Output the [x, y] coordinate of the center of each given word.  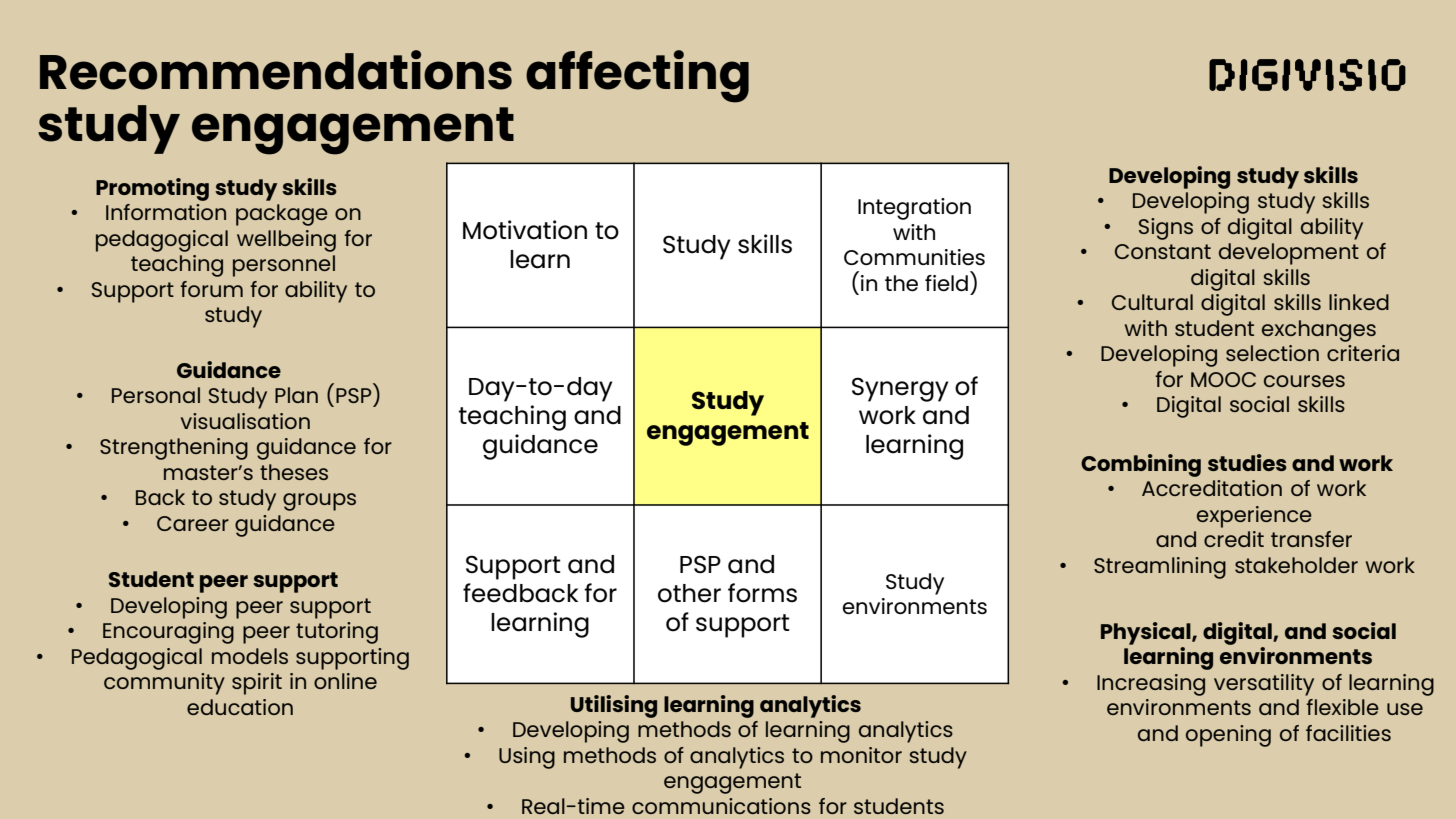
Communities [914, 257]
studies [1247, 462]
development [1289, 254]
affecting [637, 76]
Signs [1166, 229]
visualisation [245, 421]
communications [721, 806]
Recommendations [276, 70]
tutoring [337, 633]
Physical [1147, 633]
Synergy [900, 389]
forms [762, 593]
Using [527, 758]
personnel [284, 266]
